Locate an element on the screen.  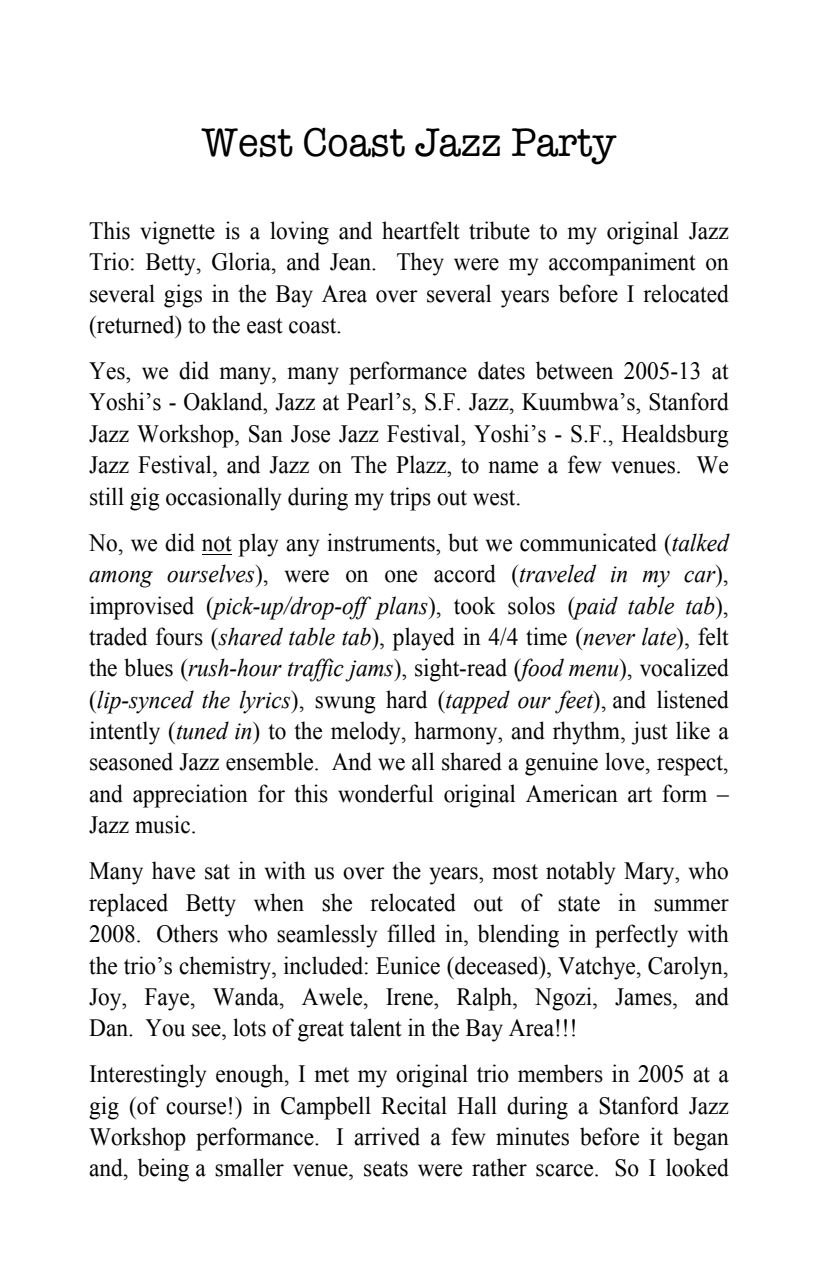
Mary is located at coordinates (650, 873).
